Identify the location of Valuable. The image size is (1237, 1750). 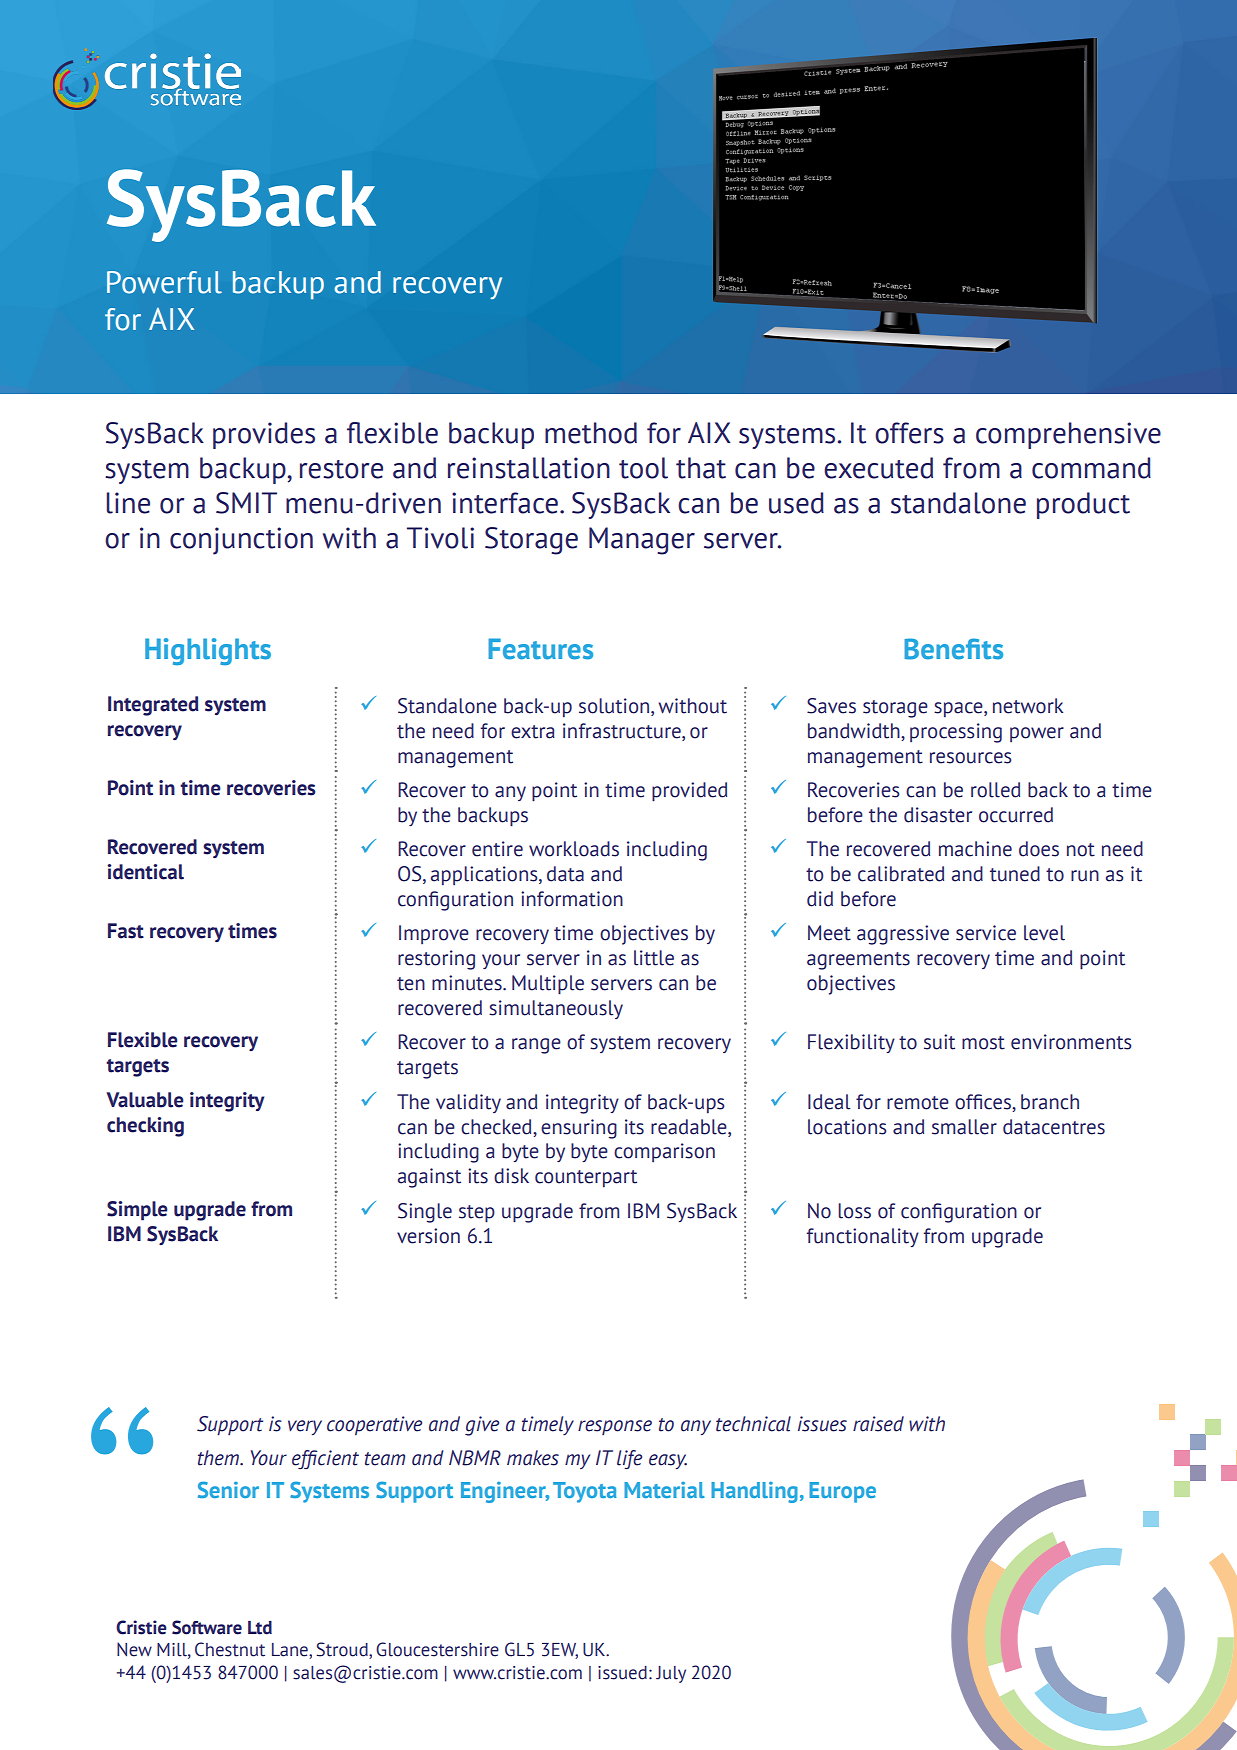
(145, 1100).
